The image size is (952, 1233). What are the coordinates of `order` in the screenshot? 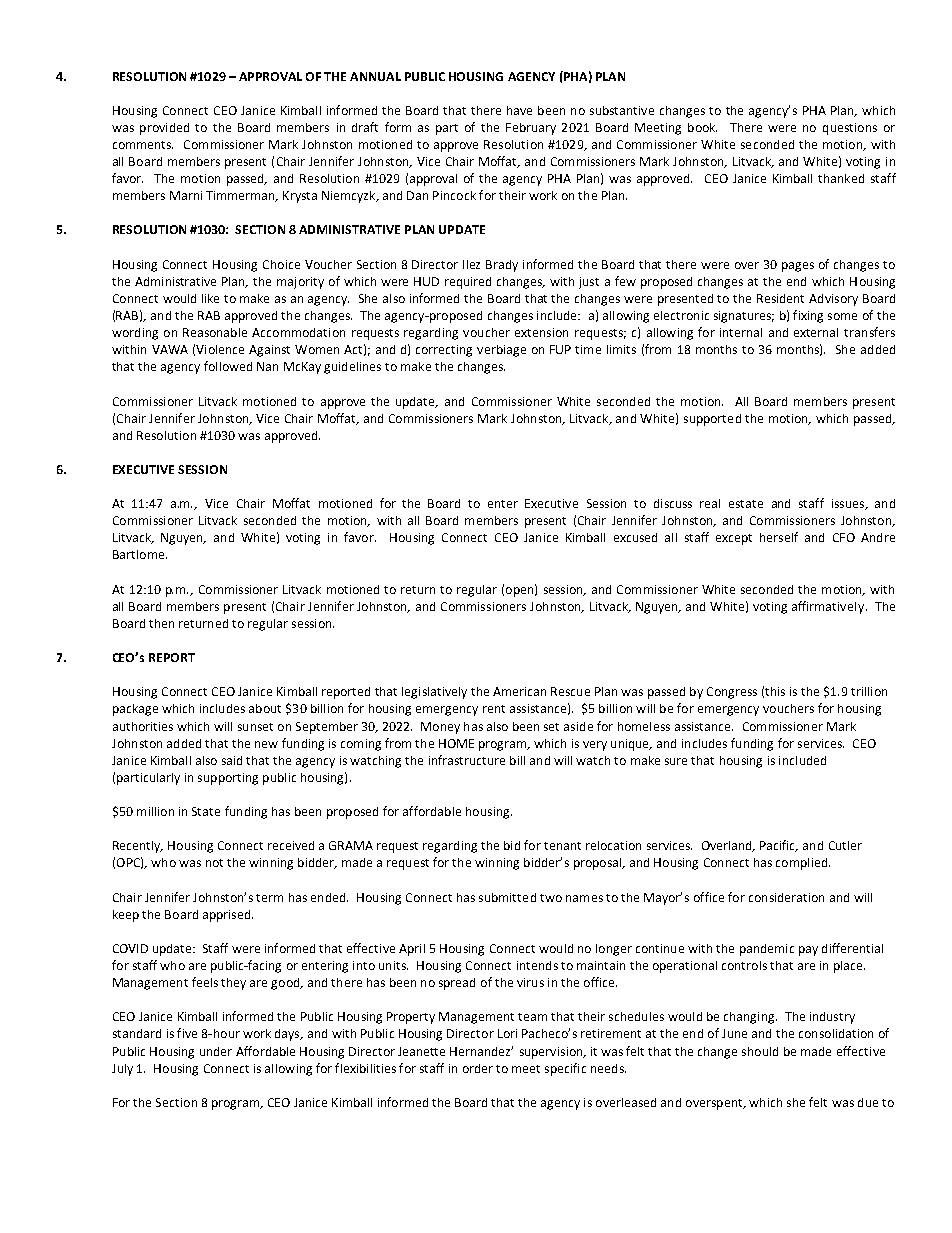 It's located at (478, 1068).
